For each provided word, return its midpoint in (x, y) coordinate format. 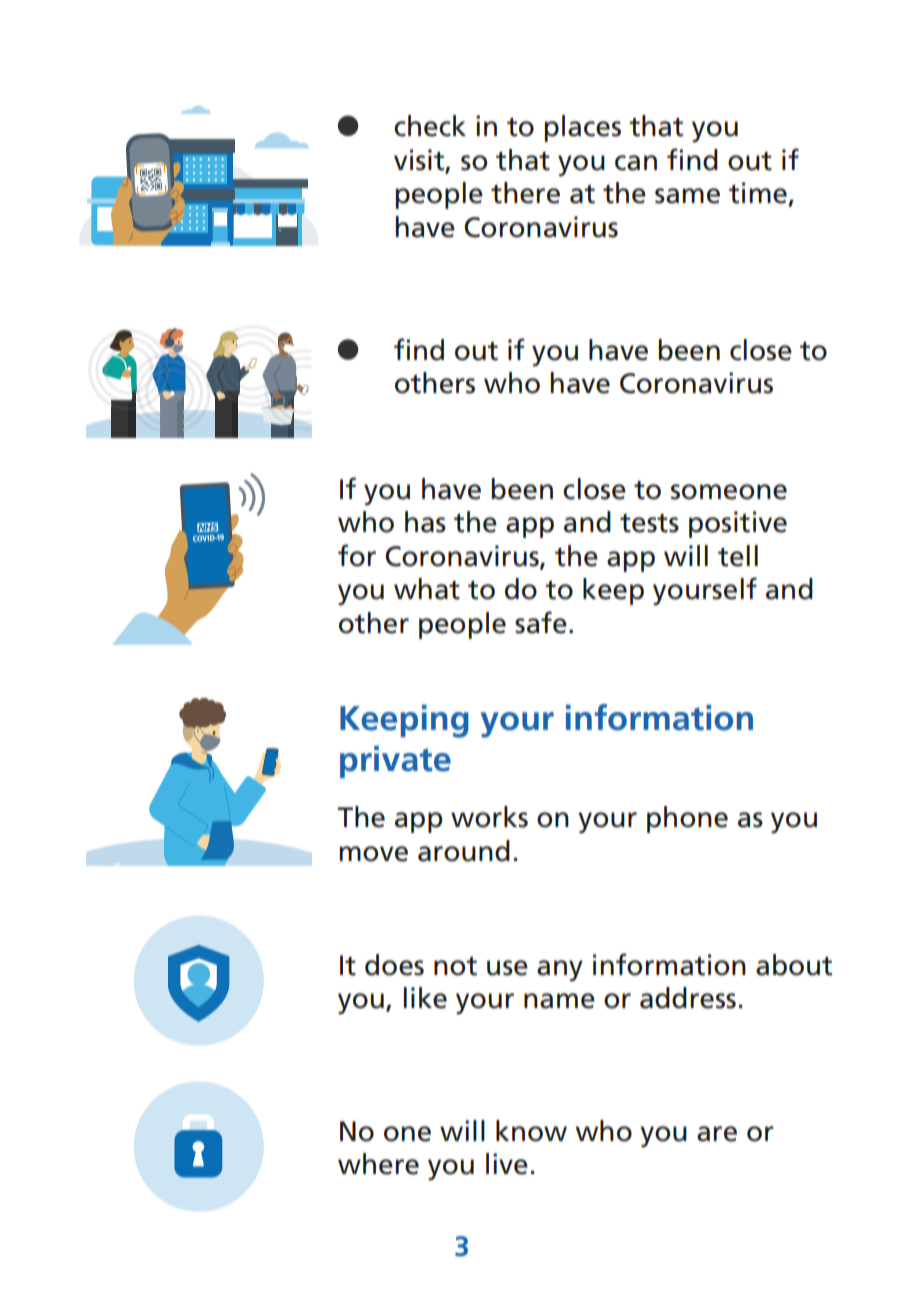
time (759, 194)
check (430, 126)
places (583, 128)
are (717, 1134)
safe (541, 622)
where (378, 1164)
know (531, 1131)
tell (738, 556)
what (427, 589)
